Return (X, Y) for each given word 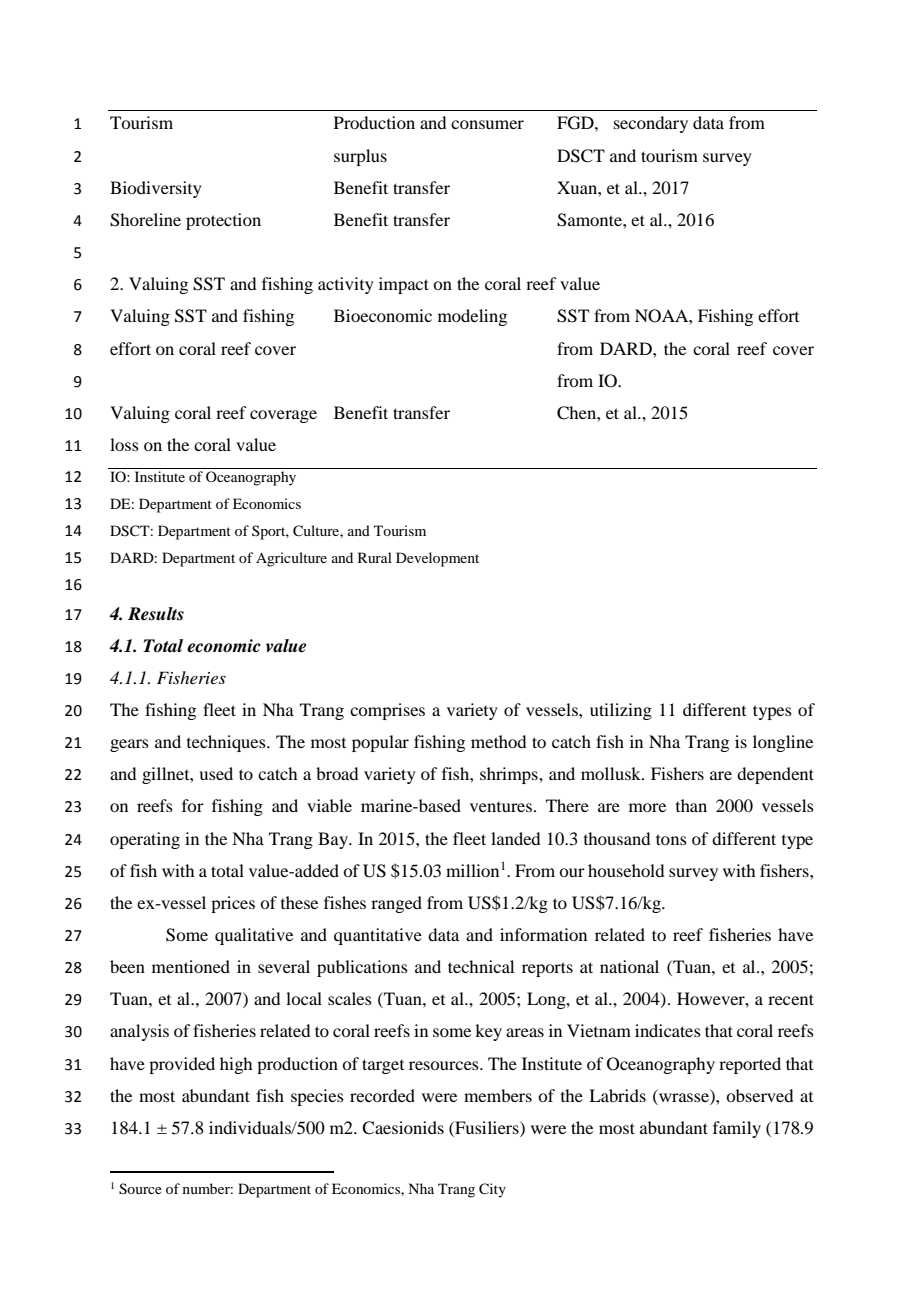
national (629, 966)
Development (437, 559)
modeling (472, 317)
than (691, 805)
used (216, 773)
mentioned (191, 966)
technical (481, 966)
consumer (487, 124)
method (498, 741)
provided (182, 1065)
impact (404, 285)
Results (156, 614)
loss (124, 444)
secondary (651, 124)
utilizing (621, 711)
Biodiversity (156, 189)
